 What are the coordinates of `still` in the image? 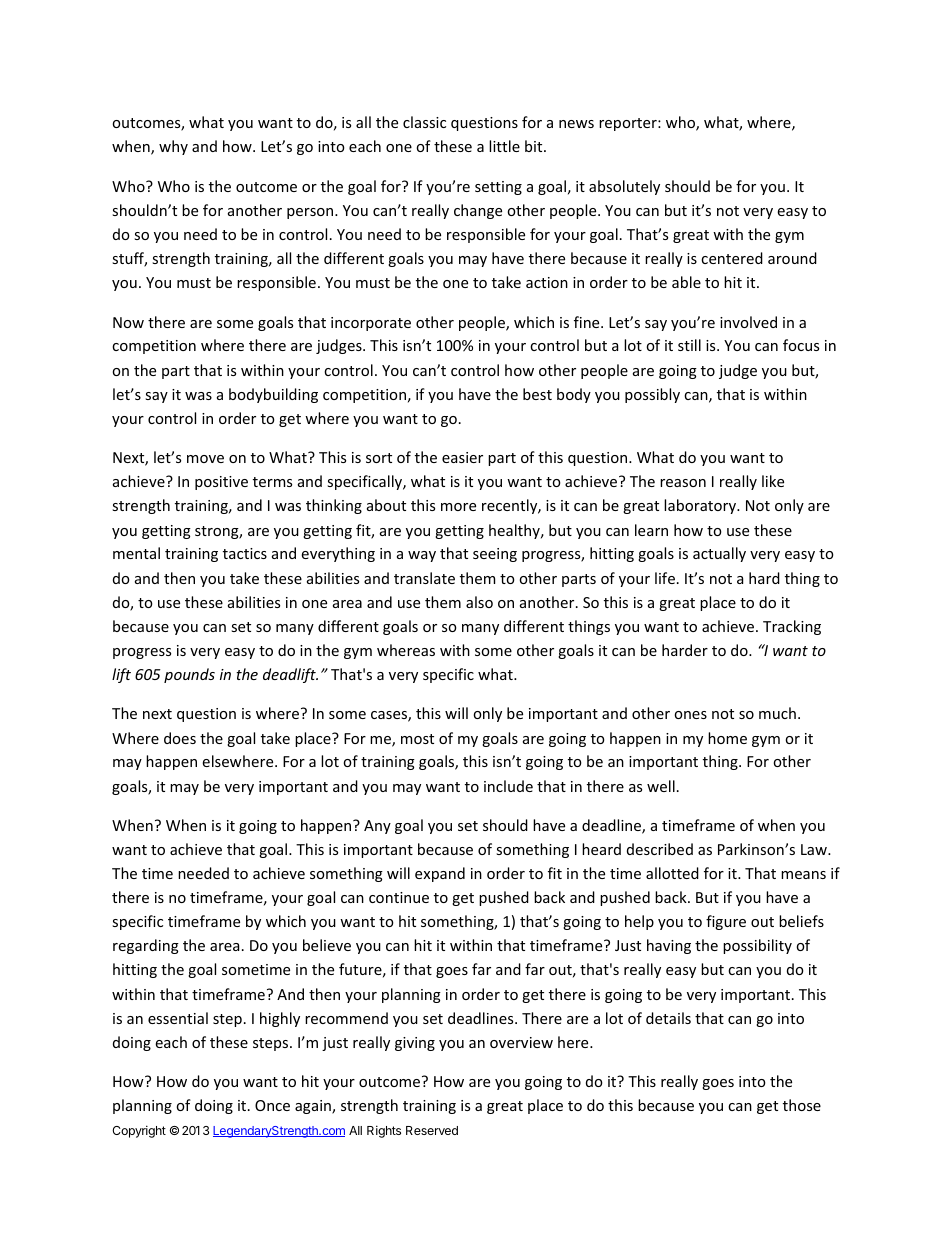 It's located at (689, 345).
